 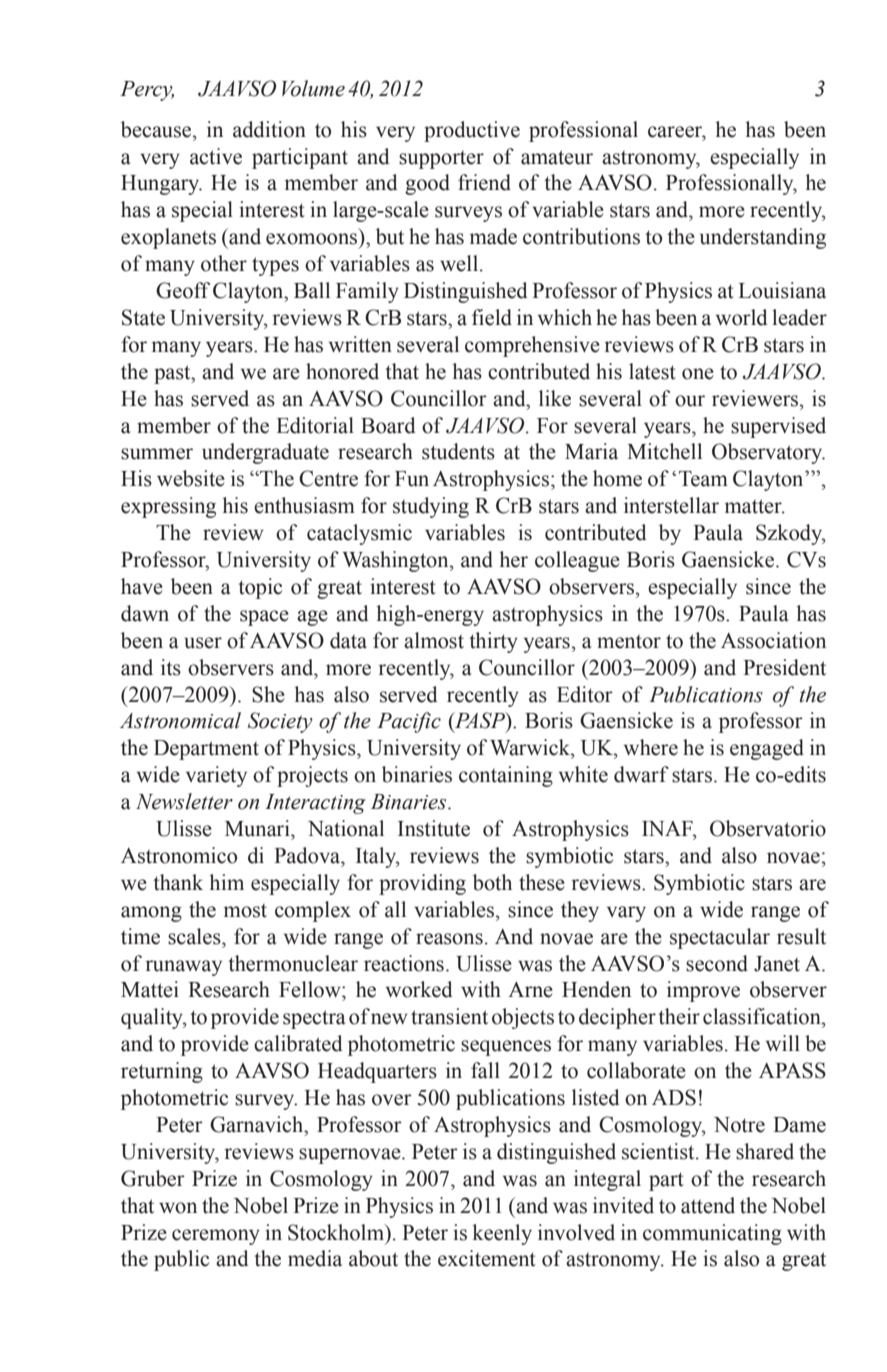 I want to click on active, so click(x=216, y=156).
